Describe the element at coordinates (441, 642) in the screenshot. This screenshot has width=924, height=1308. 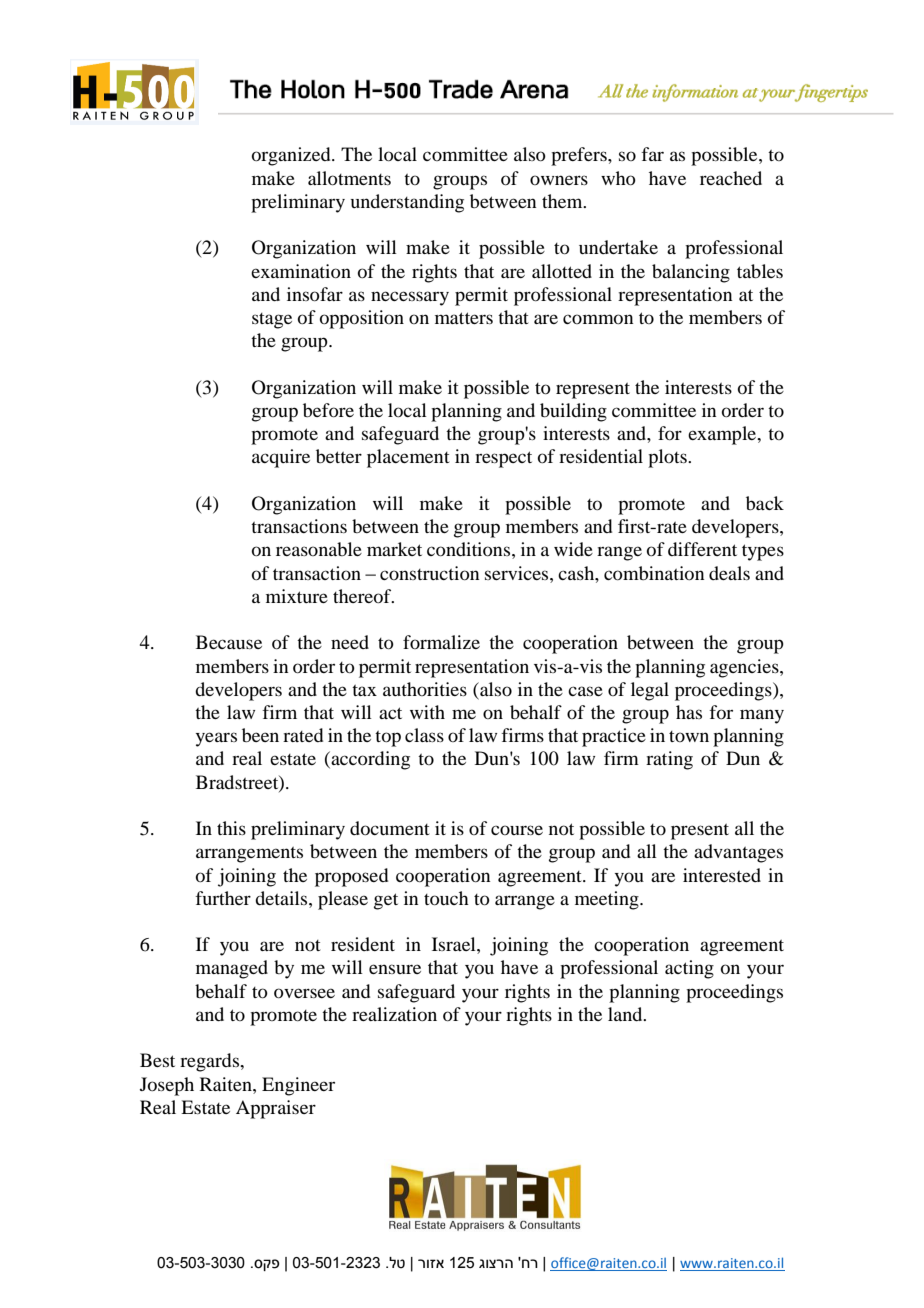
I see `formalize` at that location.
